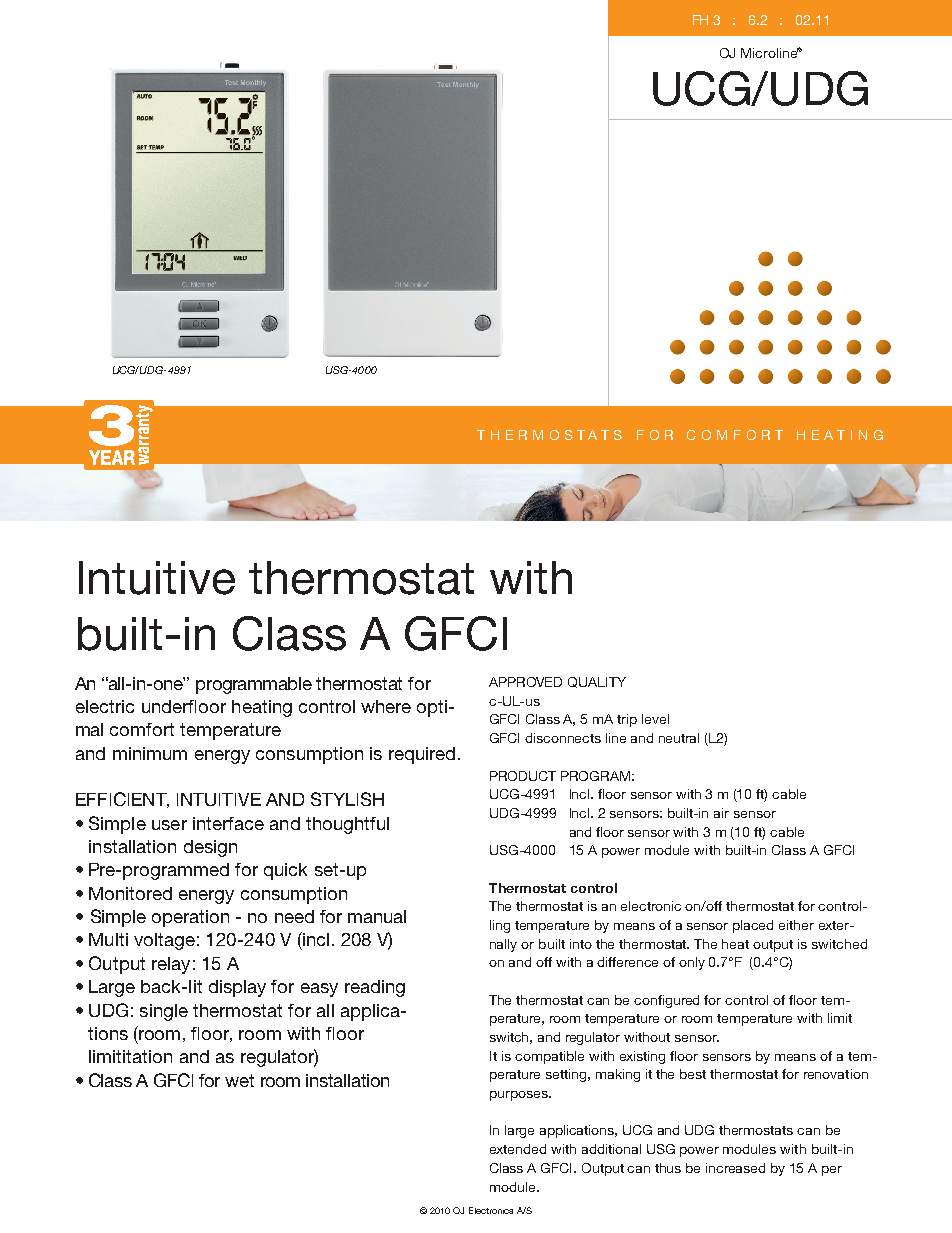  Describe the element at coordinates (518, 1149) in the screenshot. I see `extended` at that location.
